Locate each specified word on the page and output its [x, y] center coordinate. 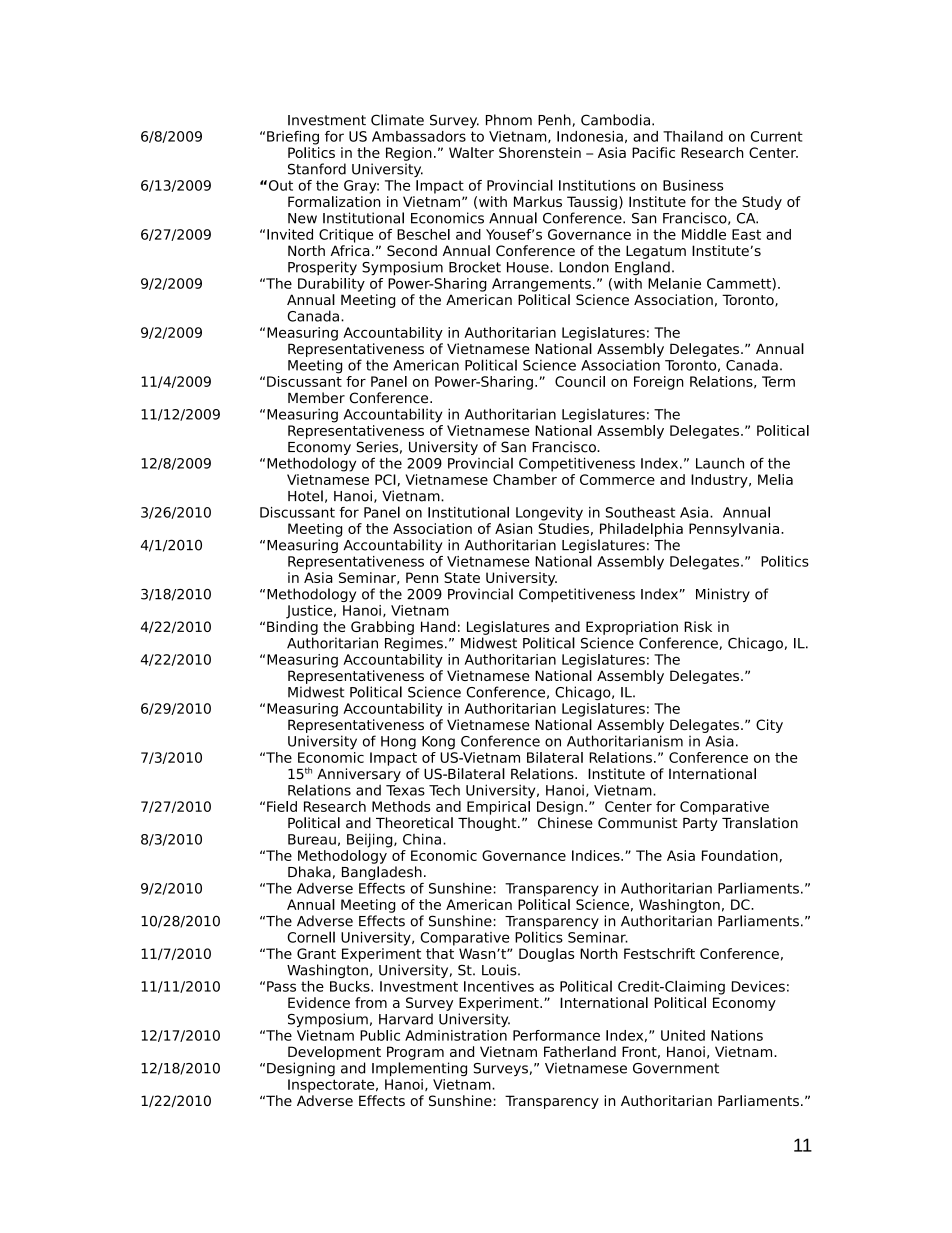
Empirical [498, 808]
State [462, 577]
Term [778, 381]
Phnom [509, 120]
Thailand [693, 136]
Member [316, 398]
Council [580, 381]
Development [334, 1053]
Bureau [312, 839]
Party [700, 824]
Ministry [723, 595]
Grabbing [382, 628]
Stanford [317, 169]
